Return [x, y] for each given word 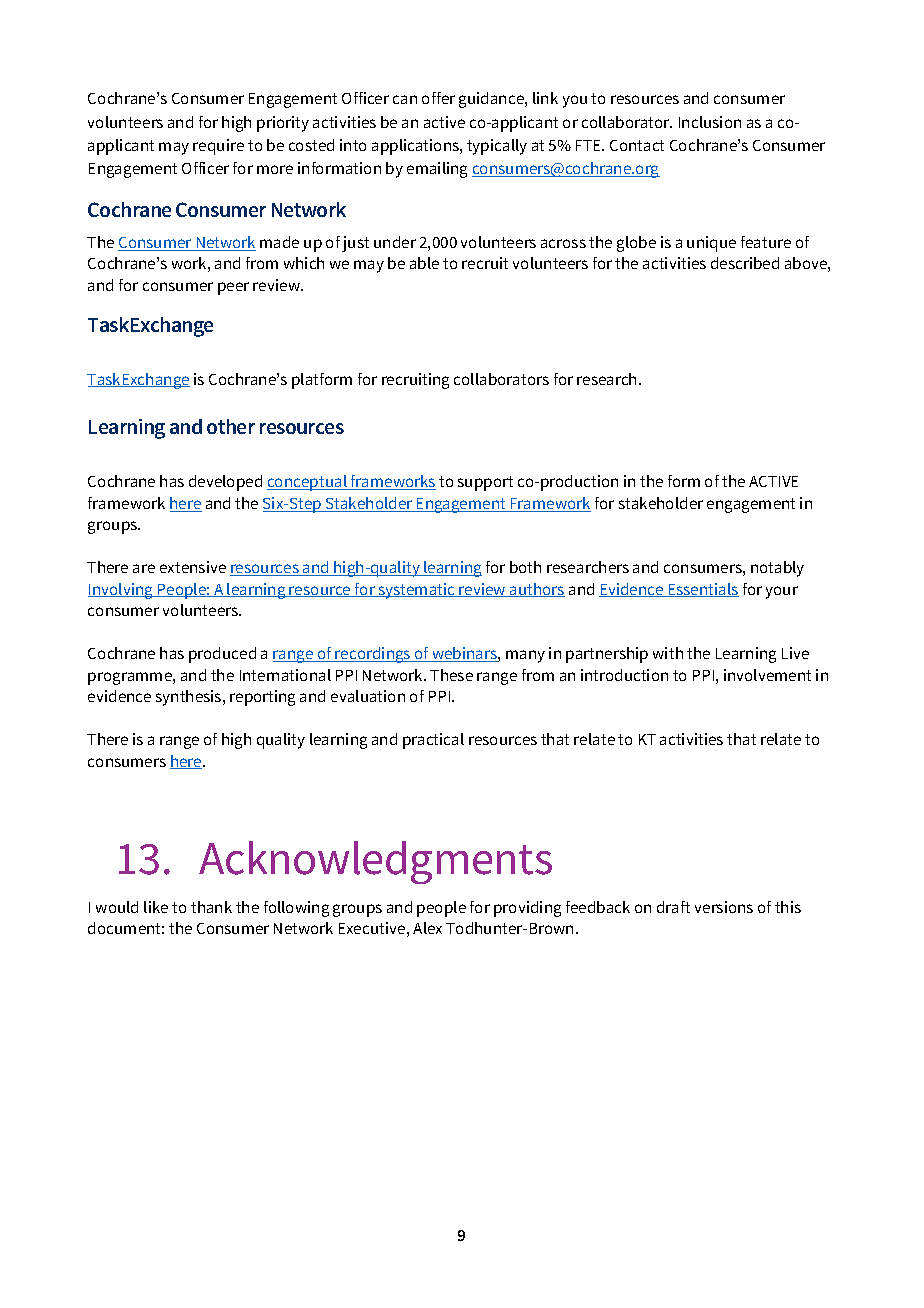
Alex [427, 928]
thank [211, 907]
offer [438, 98]
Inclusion [710, 122]
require [218, 147]
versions [724, 907]
